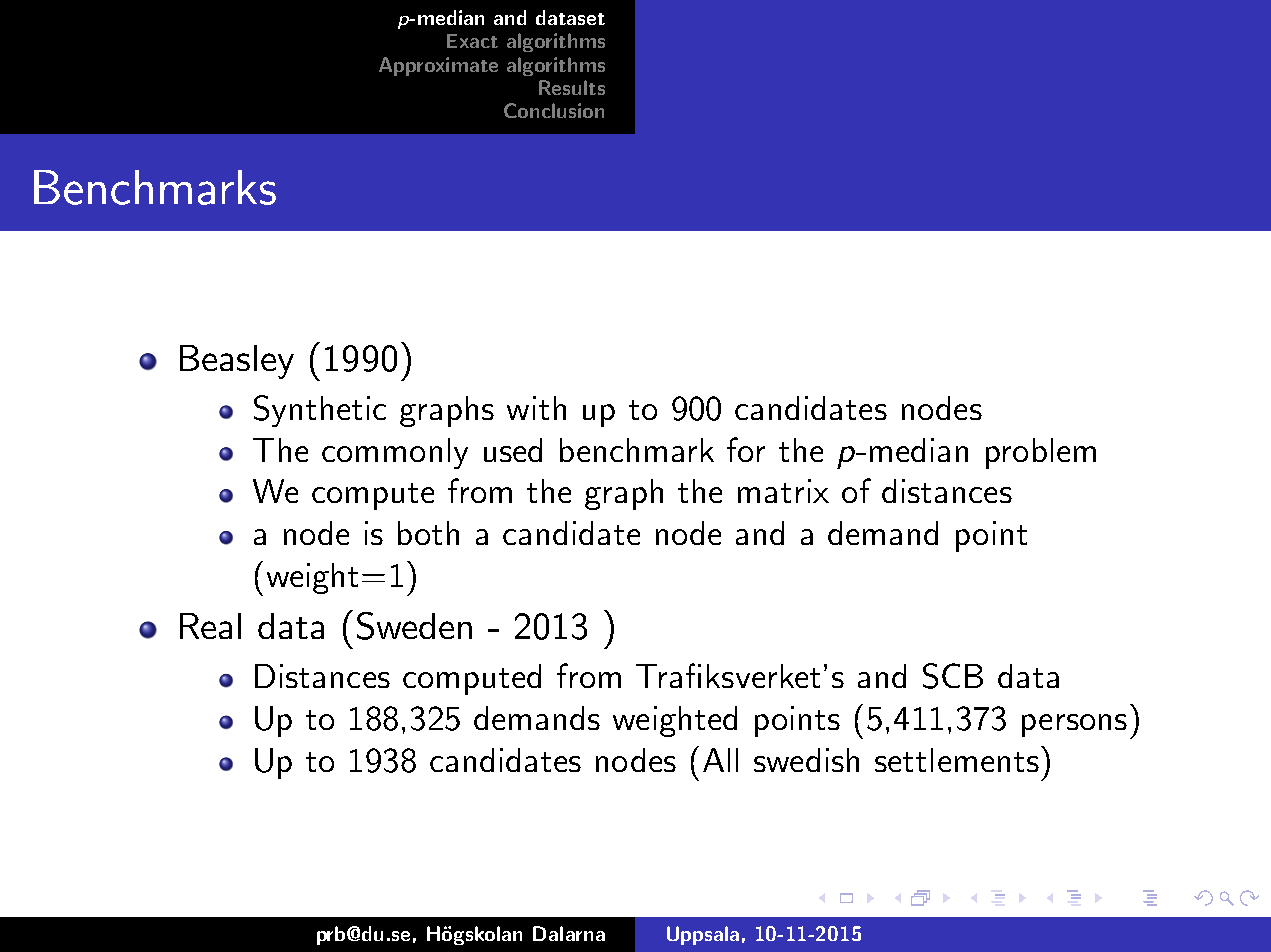  What do you see at coordinates (237, 362) in the document?
I see `Beasley` at bounding box center [237, 362].
